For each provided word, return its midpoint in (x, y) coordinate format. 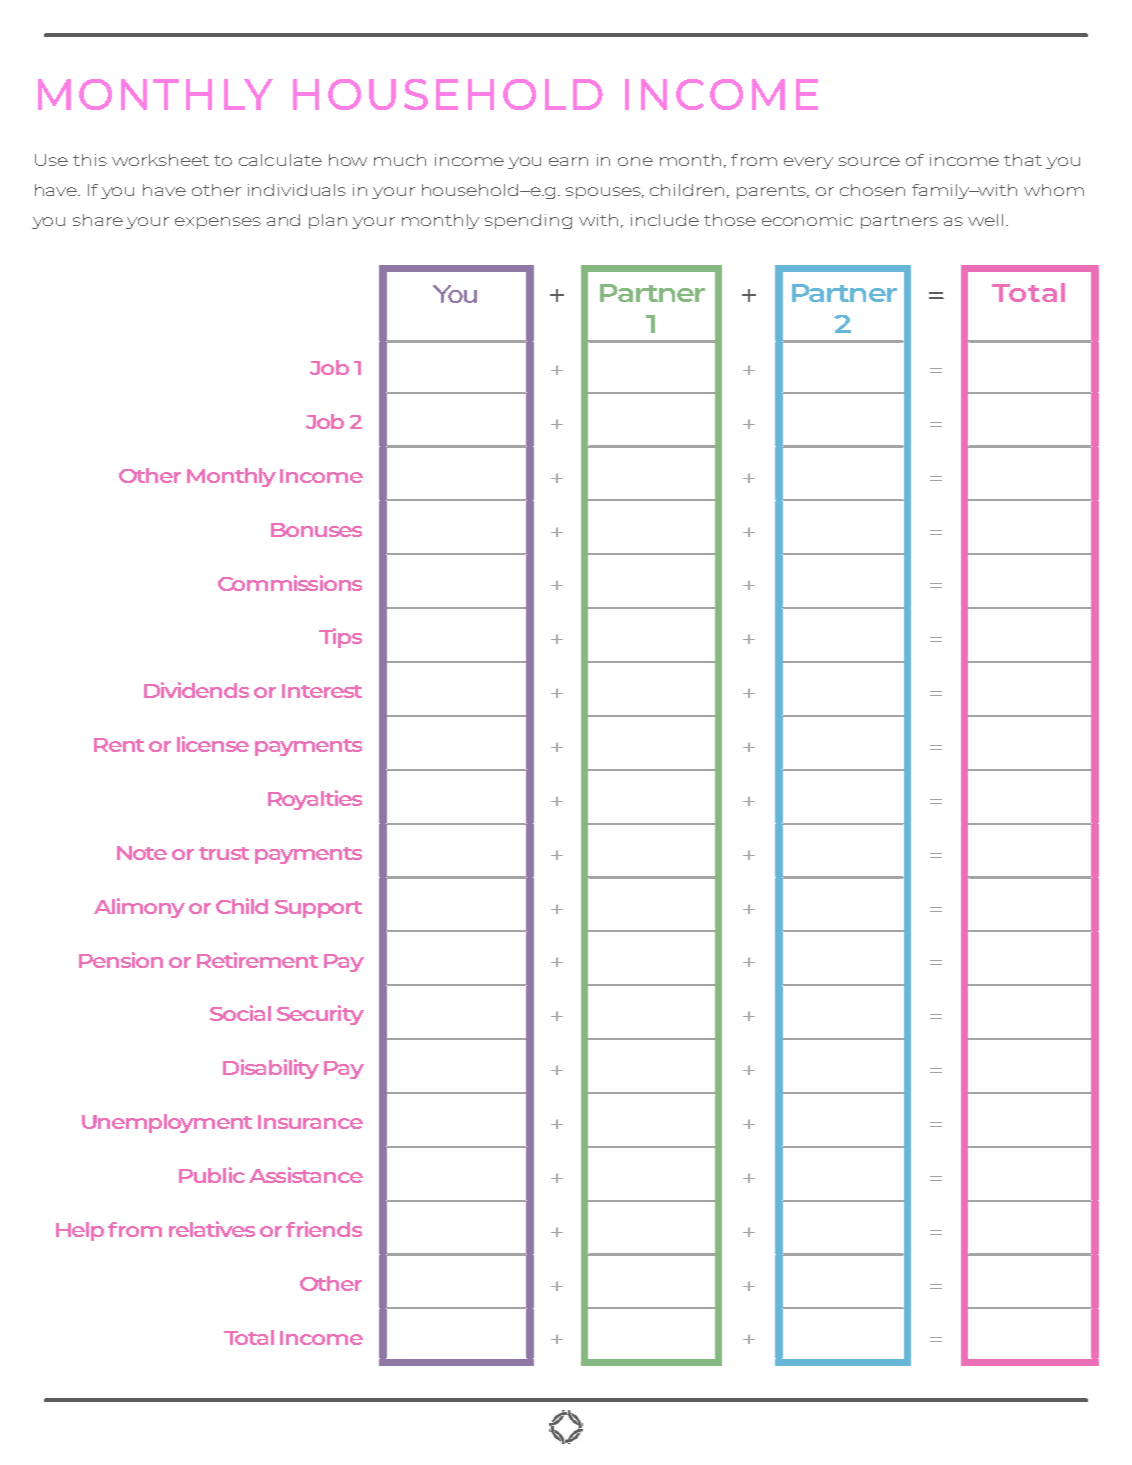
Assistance (306, 1175)
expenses (218, 223)
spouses (605, 193)
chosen (872, 190)
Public (212, 1175)
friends (324, 1229)
